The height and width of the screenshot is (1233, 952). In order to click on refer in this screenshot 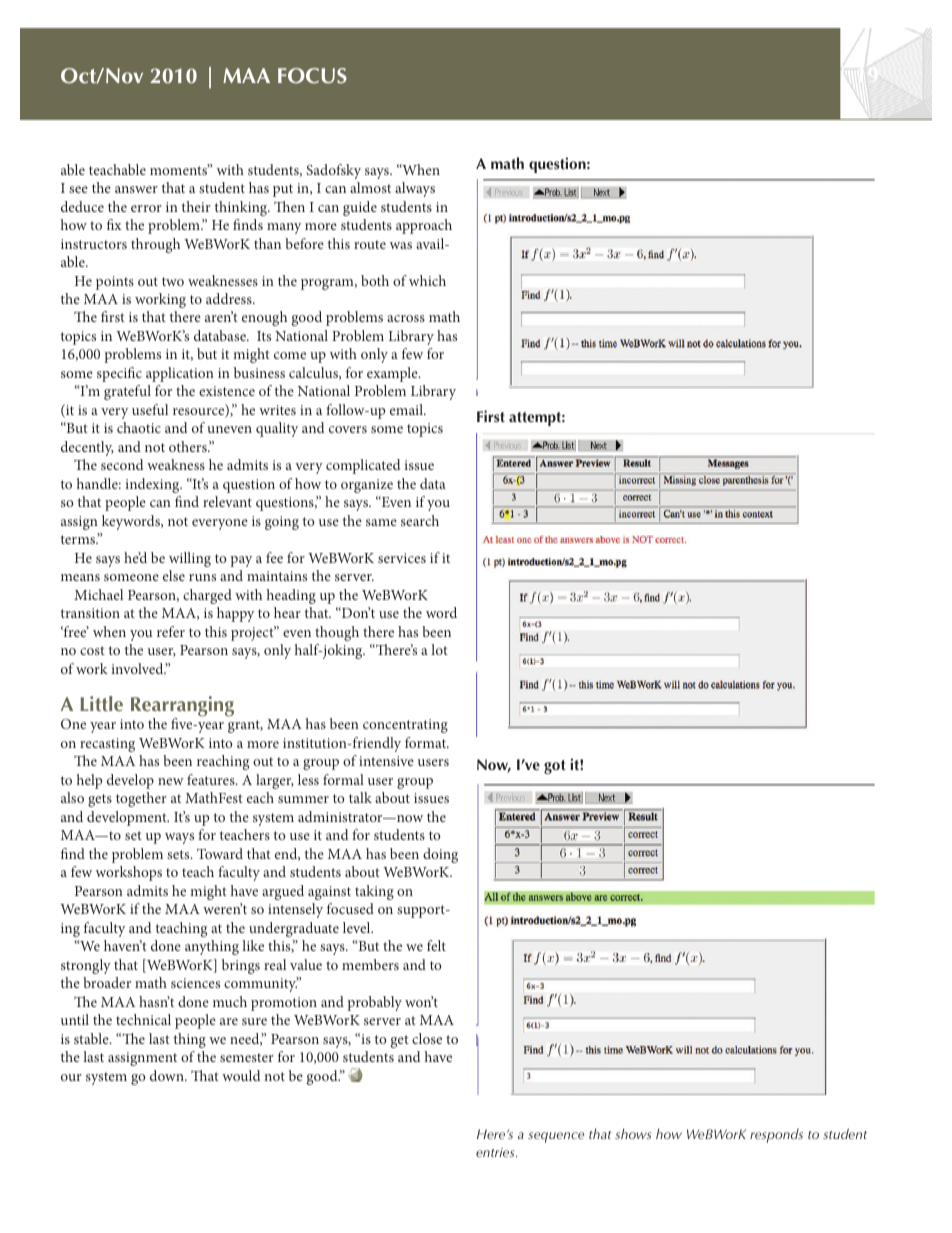, I will do `click(171, 631)`.
